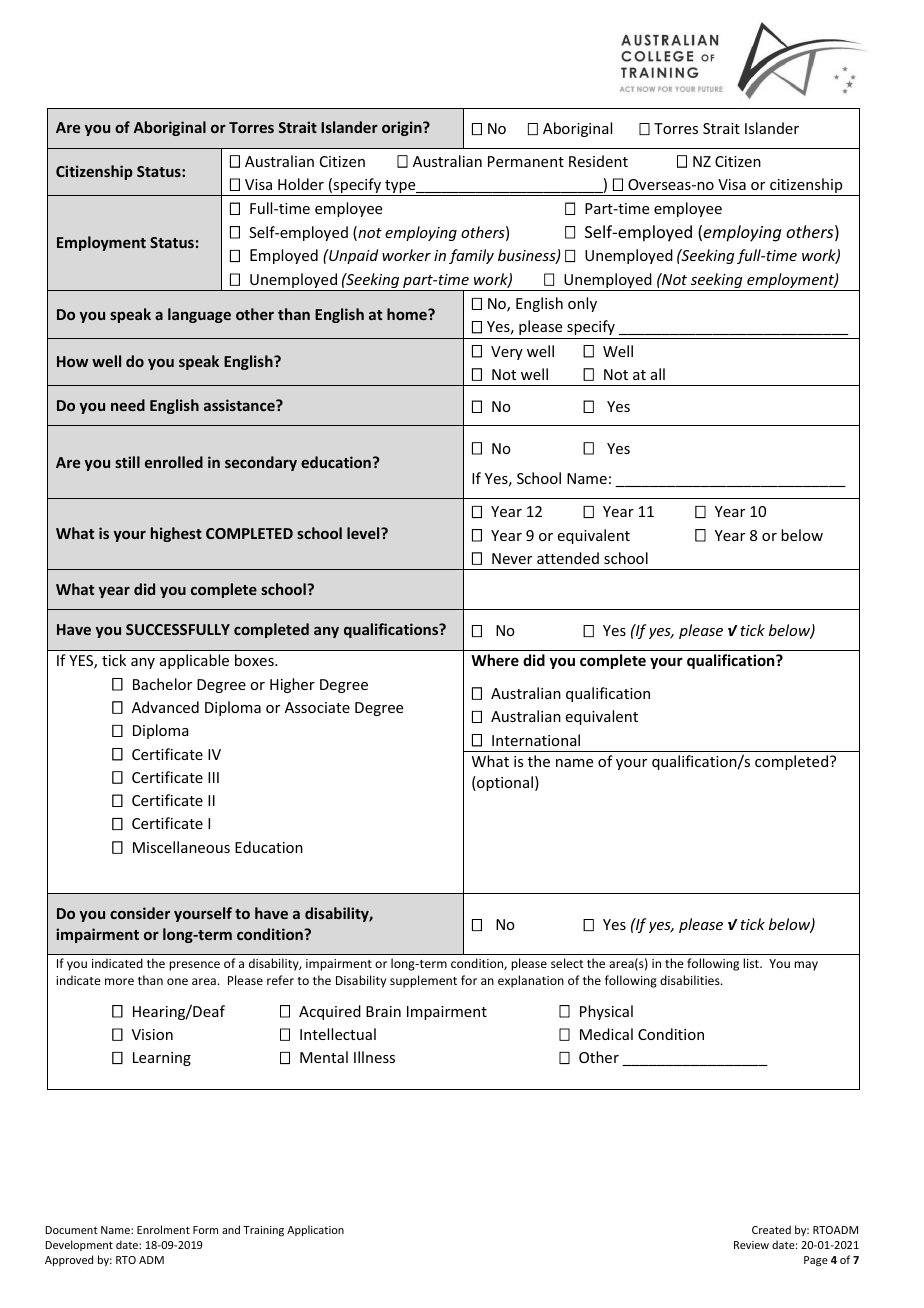  What do you see at coordinates (177, 981) in the document?
I see `one` at bounding box center [177, 981].
